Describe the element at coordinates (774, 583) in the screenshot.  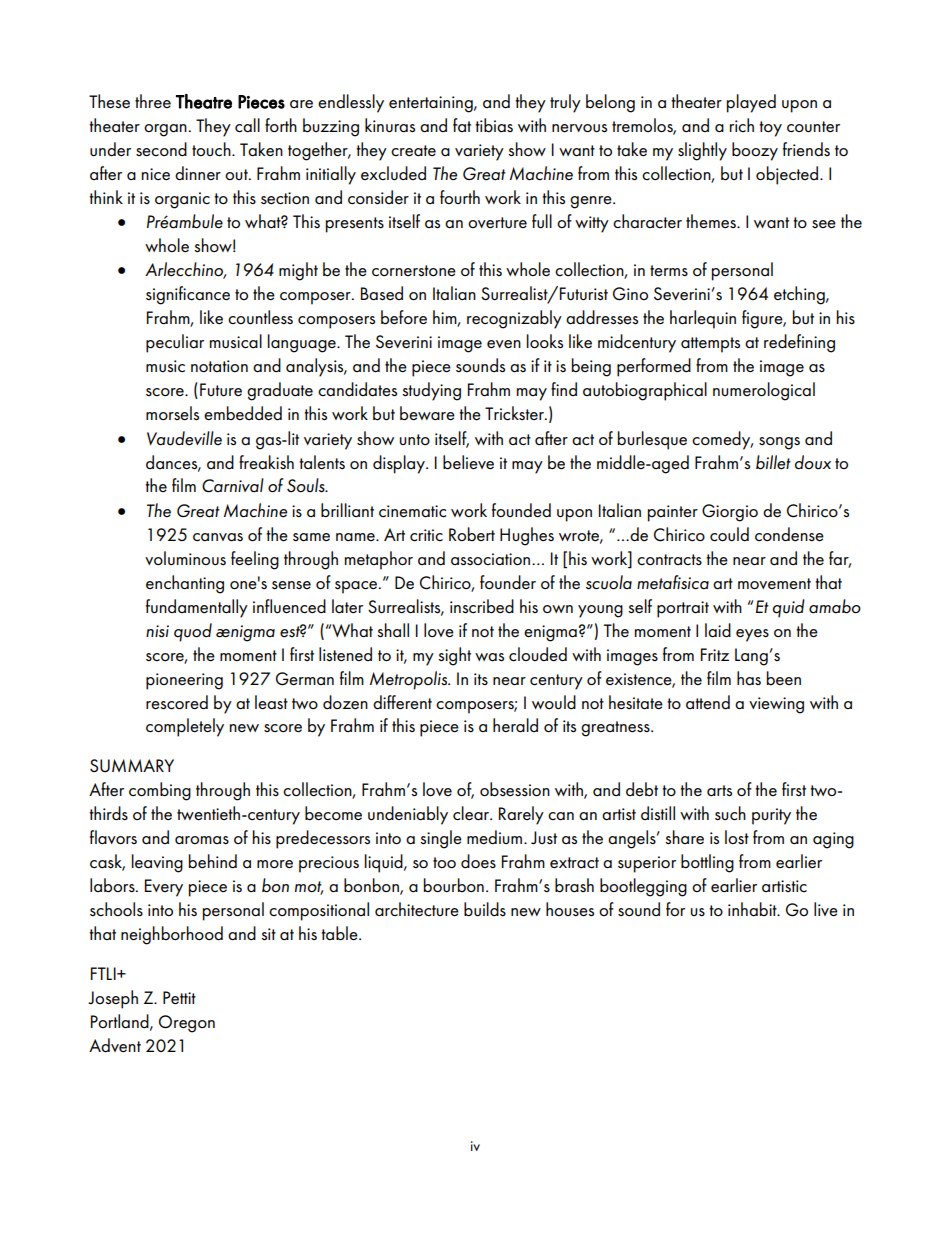
I see `movement` at that location.
